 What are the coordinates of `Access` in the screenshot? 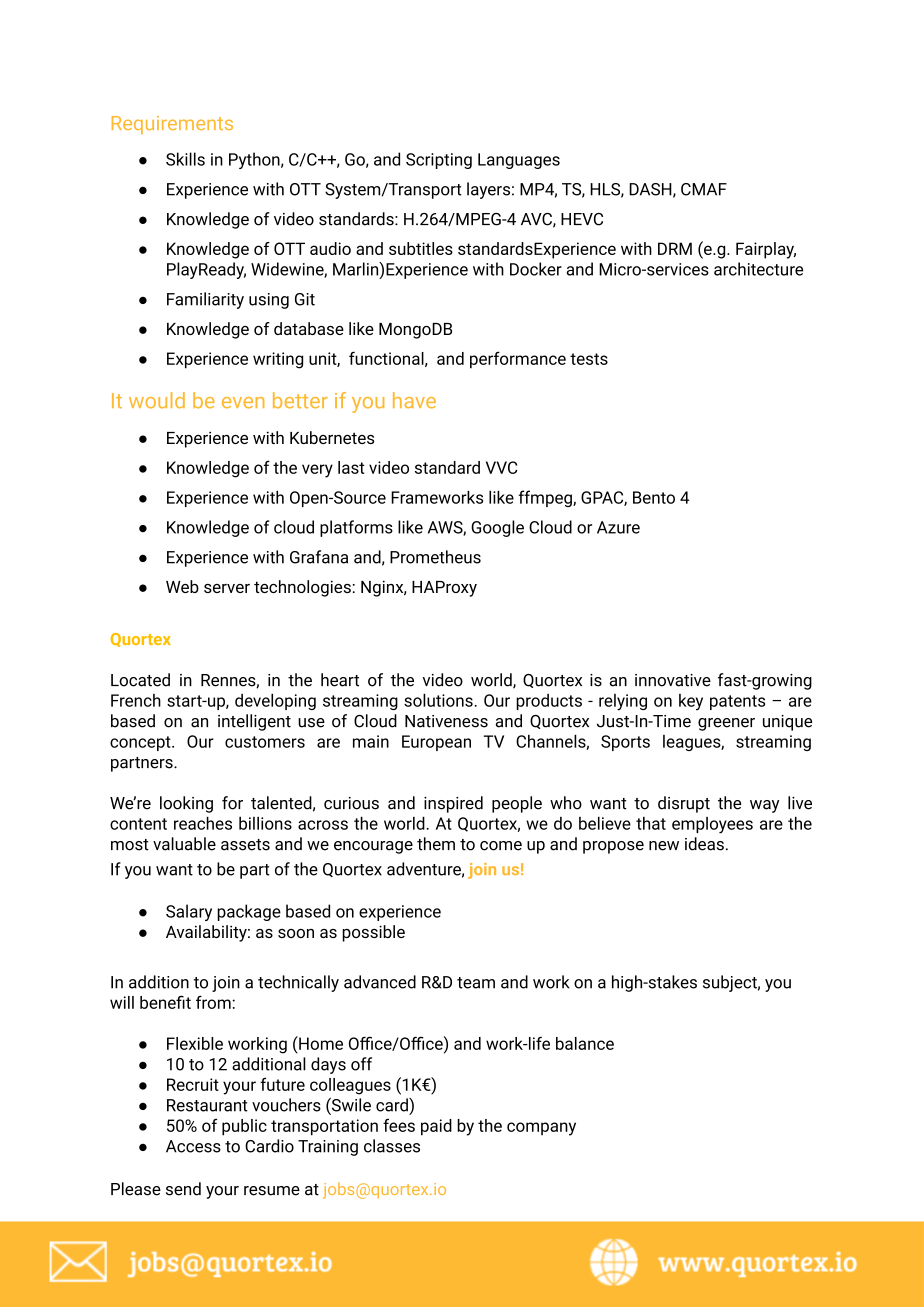 It's located at (193, 1146).
